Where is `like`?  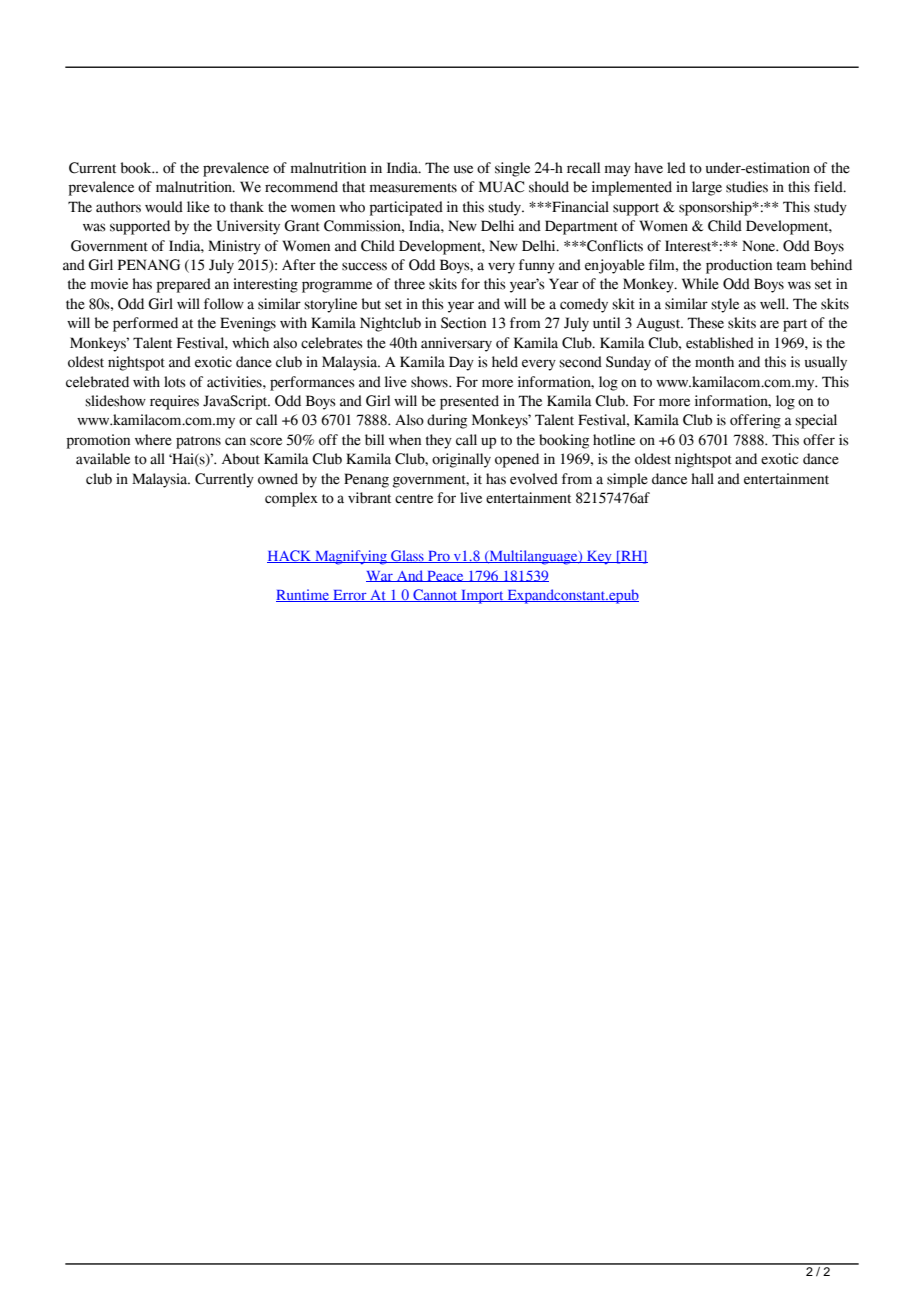
like is located at coordinates (198, 207).
